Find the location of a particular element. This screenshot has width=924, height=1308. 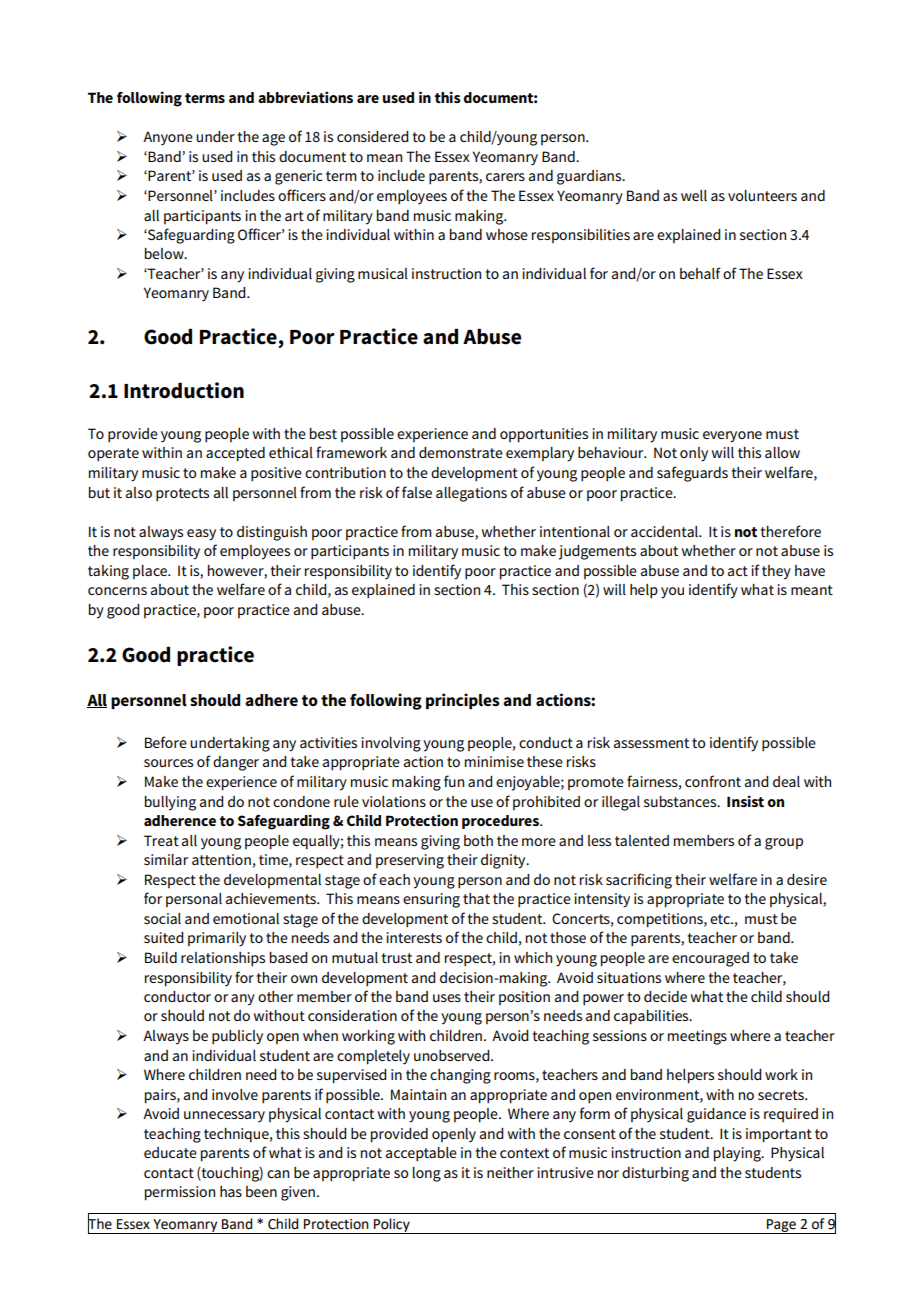

long is located at coordinates (427, 1174).
